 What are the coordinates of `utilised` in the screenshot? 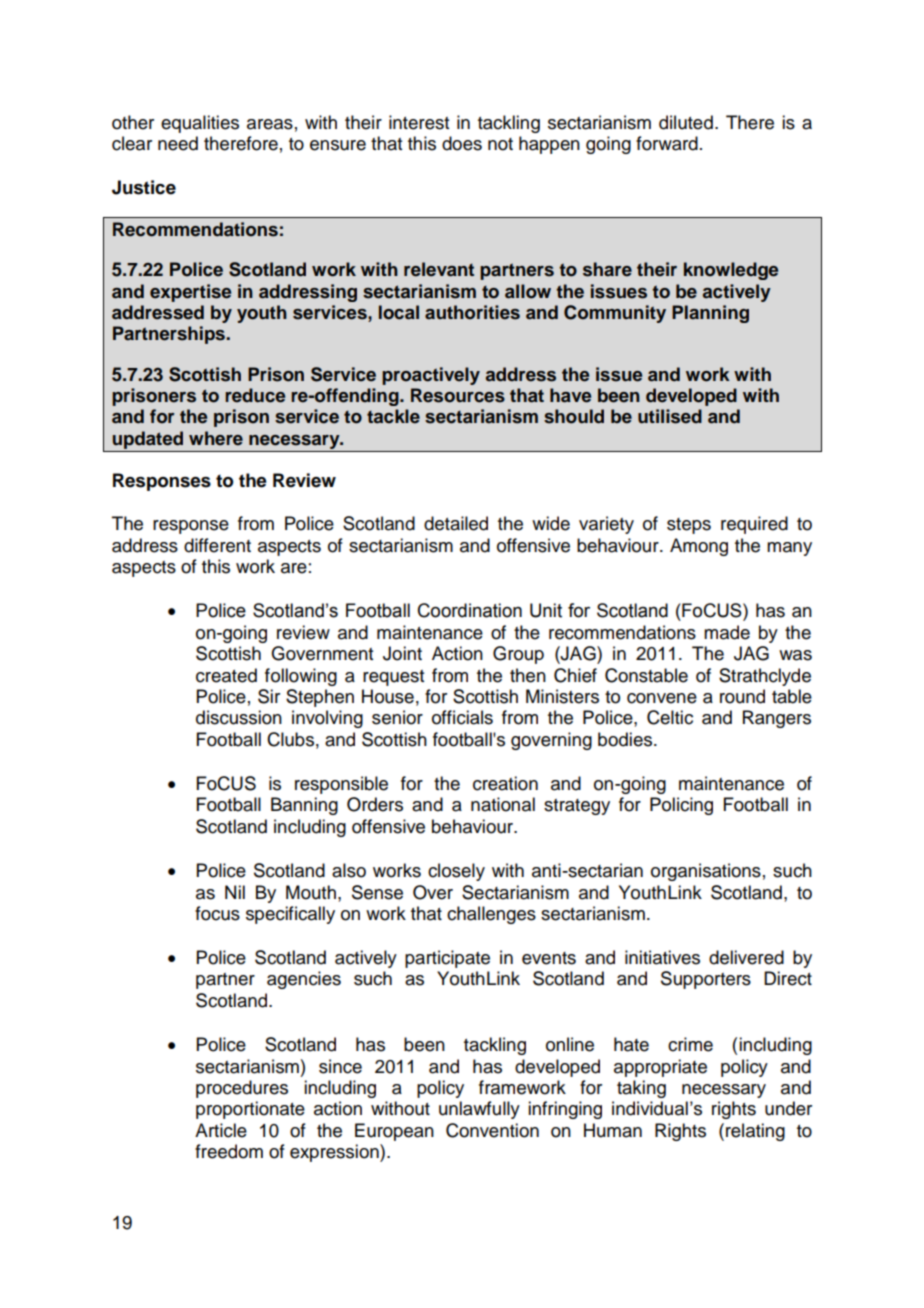 It's located at (670, 416).
